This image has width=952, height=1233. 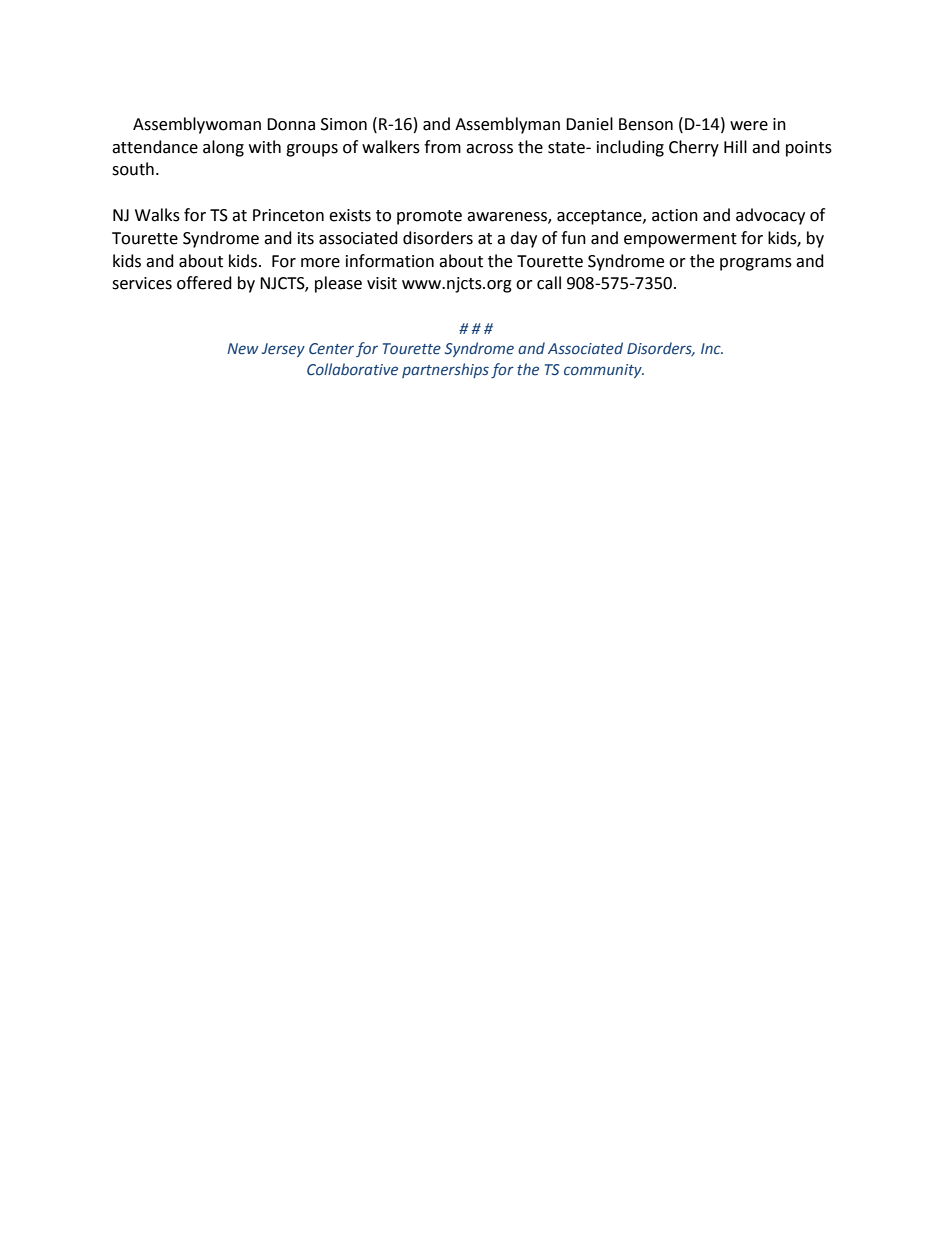 I want to click on call, so click(x=549, y=283).
